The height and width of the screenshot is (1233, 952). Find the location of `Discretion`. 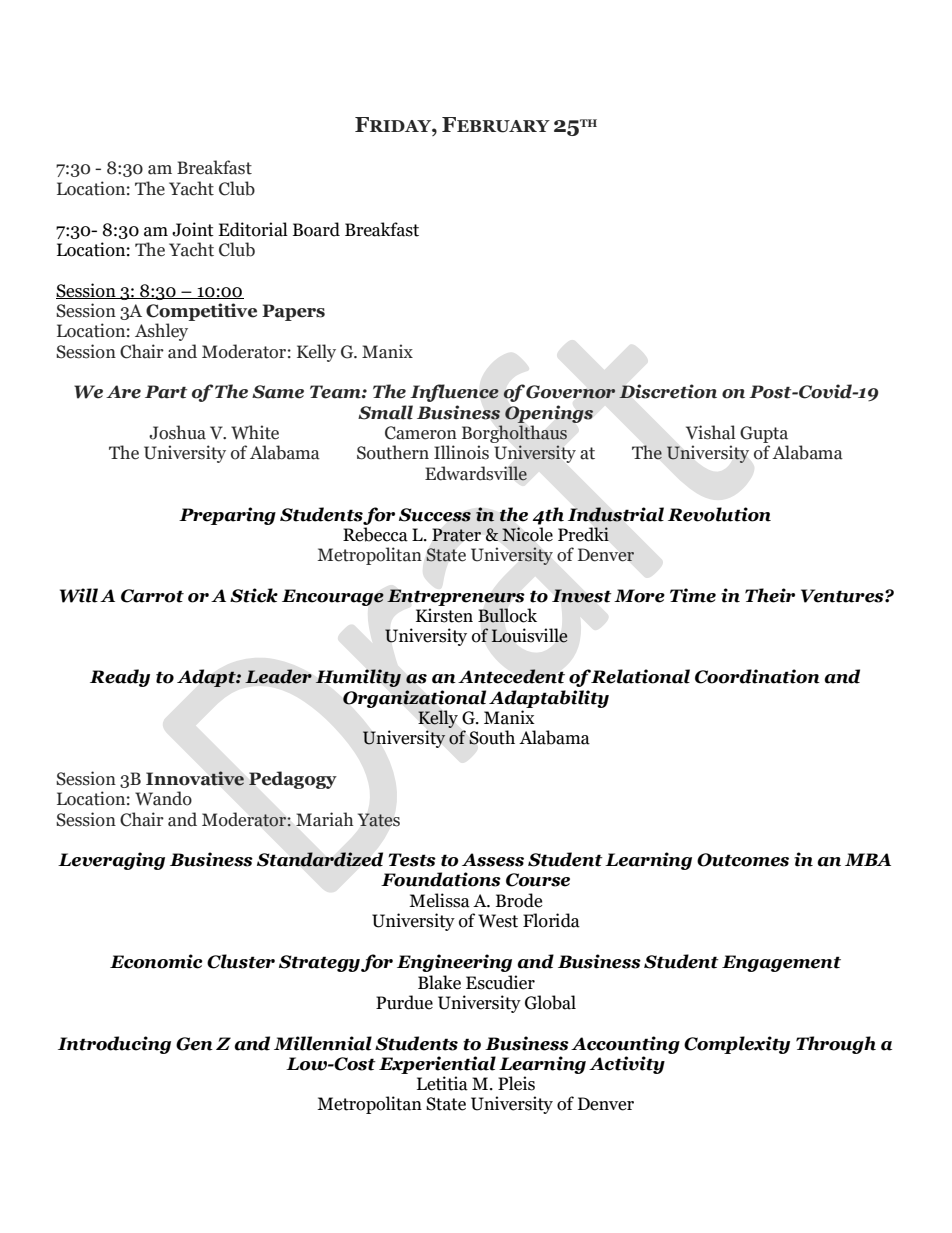

Discretion is located at coordinates (668, 391).
